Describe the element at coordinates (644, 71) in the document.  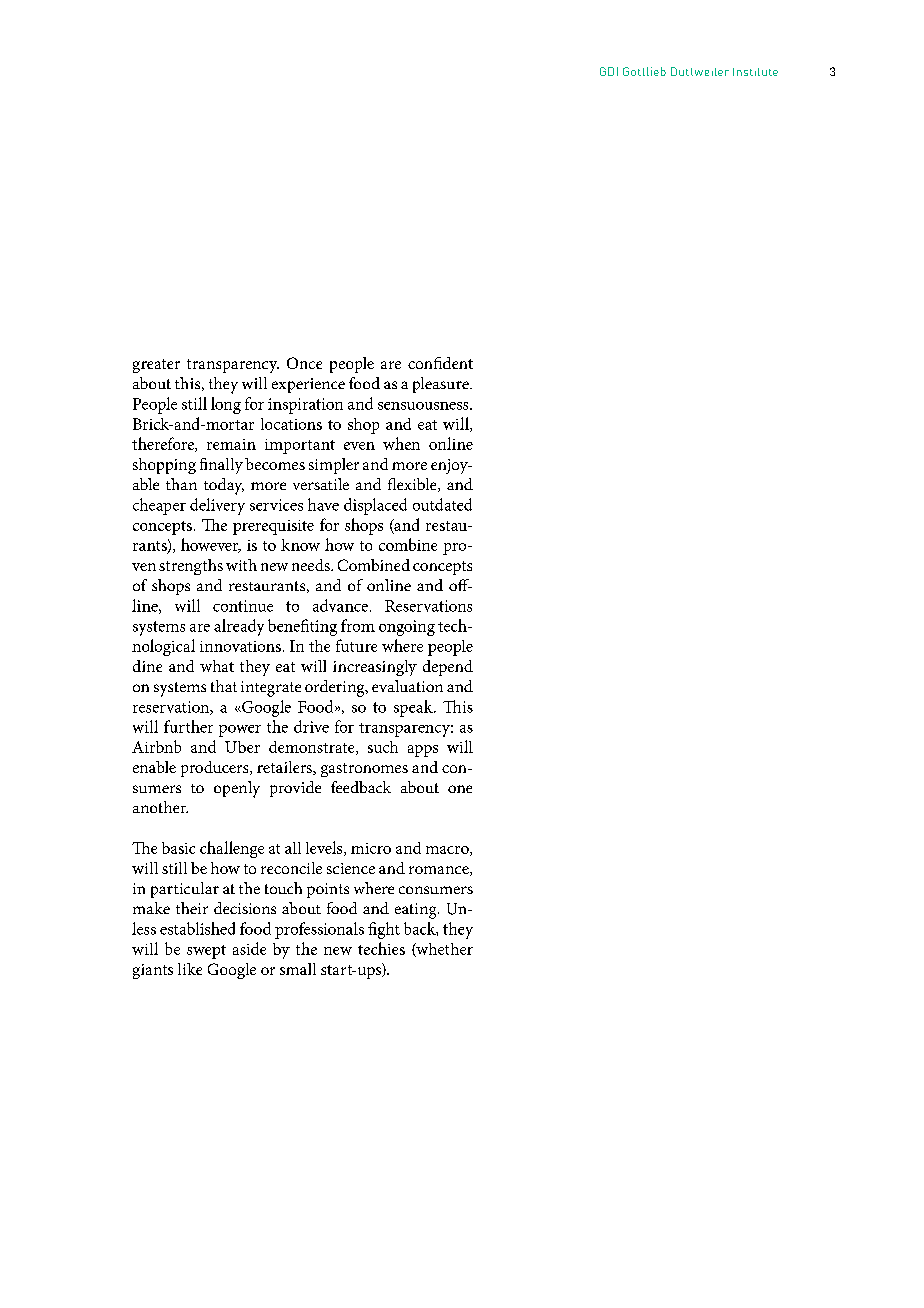
I see `Gottlieb` at that location.
